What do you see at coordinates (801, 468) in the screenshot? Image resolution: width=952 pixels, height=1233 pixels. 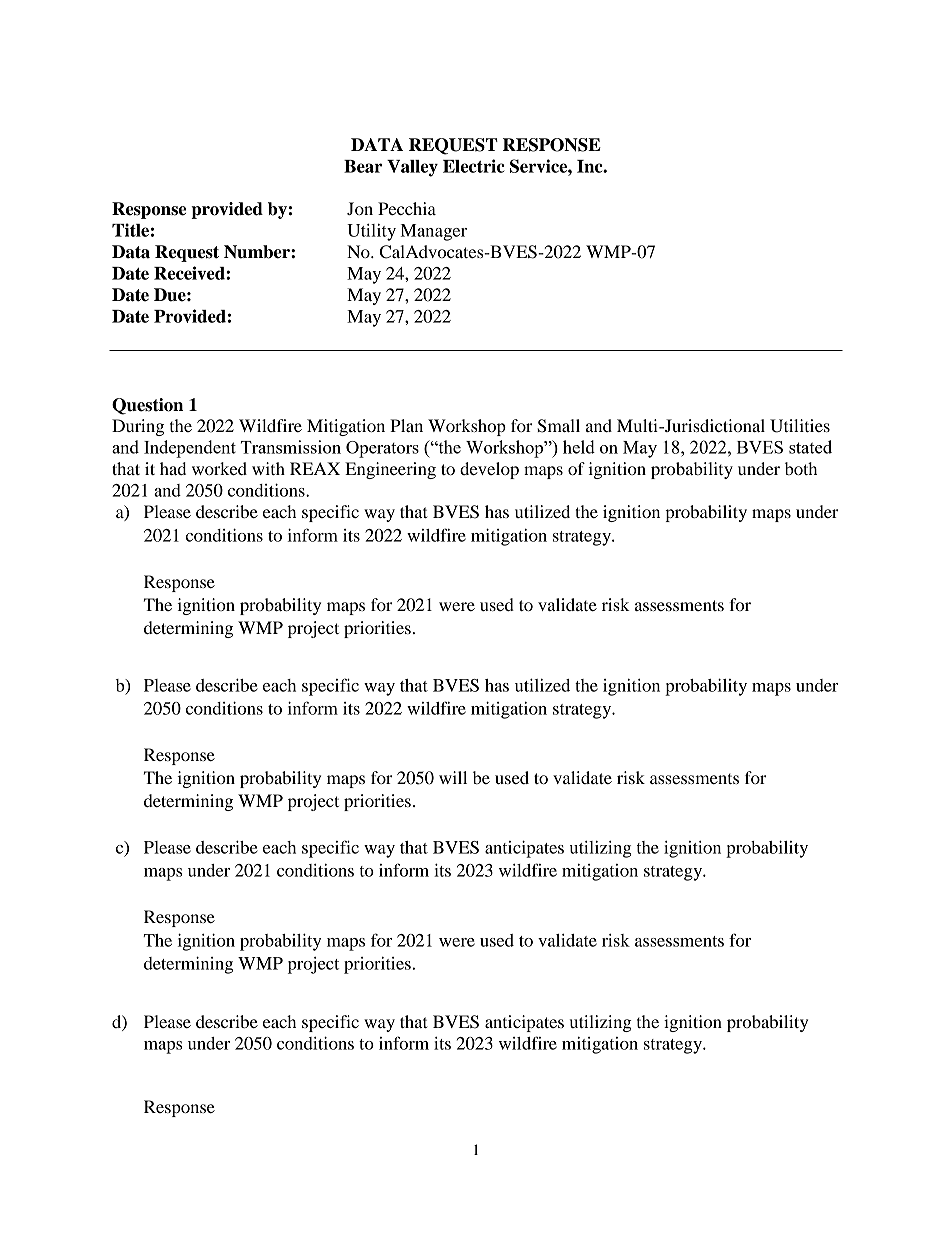 I see `both` at bounding box center [801, 468].
